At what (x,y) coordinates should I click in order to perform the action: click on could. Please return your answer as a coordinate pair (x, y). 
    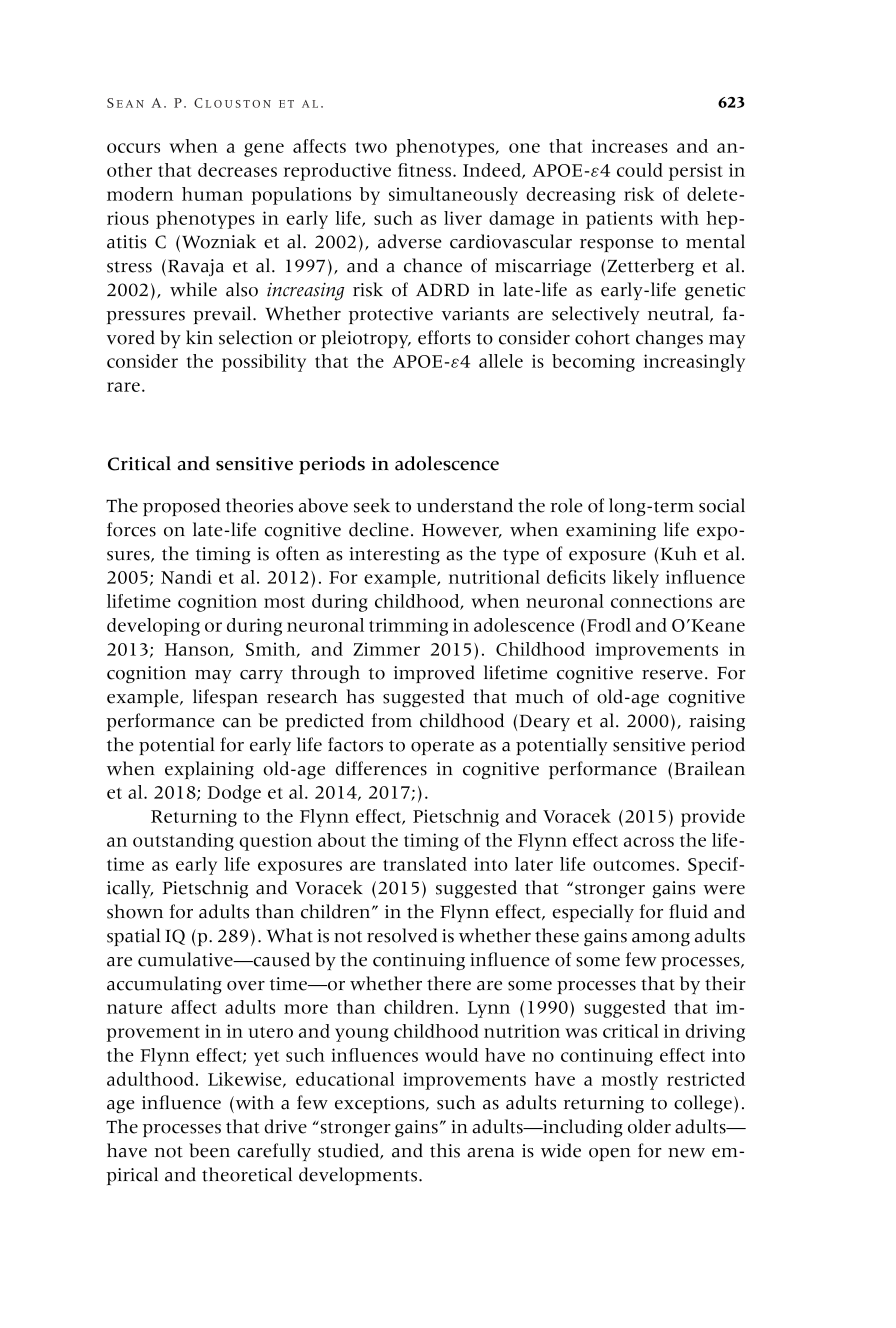
    Looking at the image, I should click on (640, 170).
